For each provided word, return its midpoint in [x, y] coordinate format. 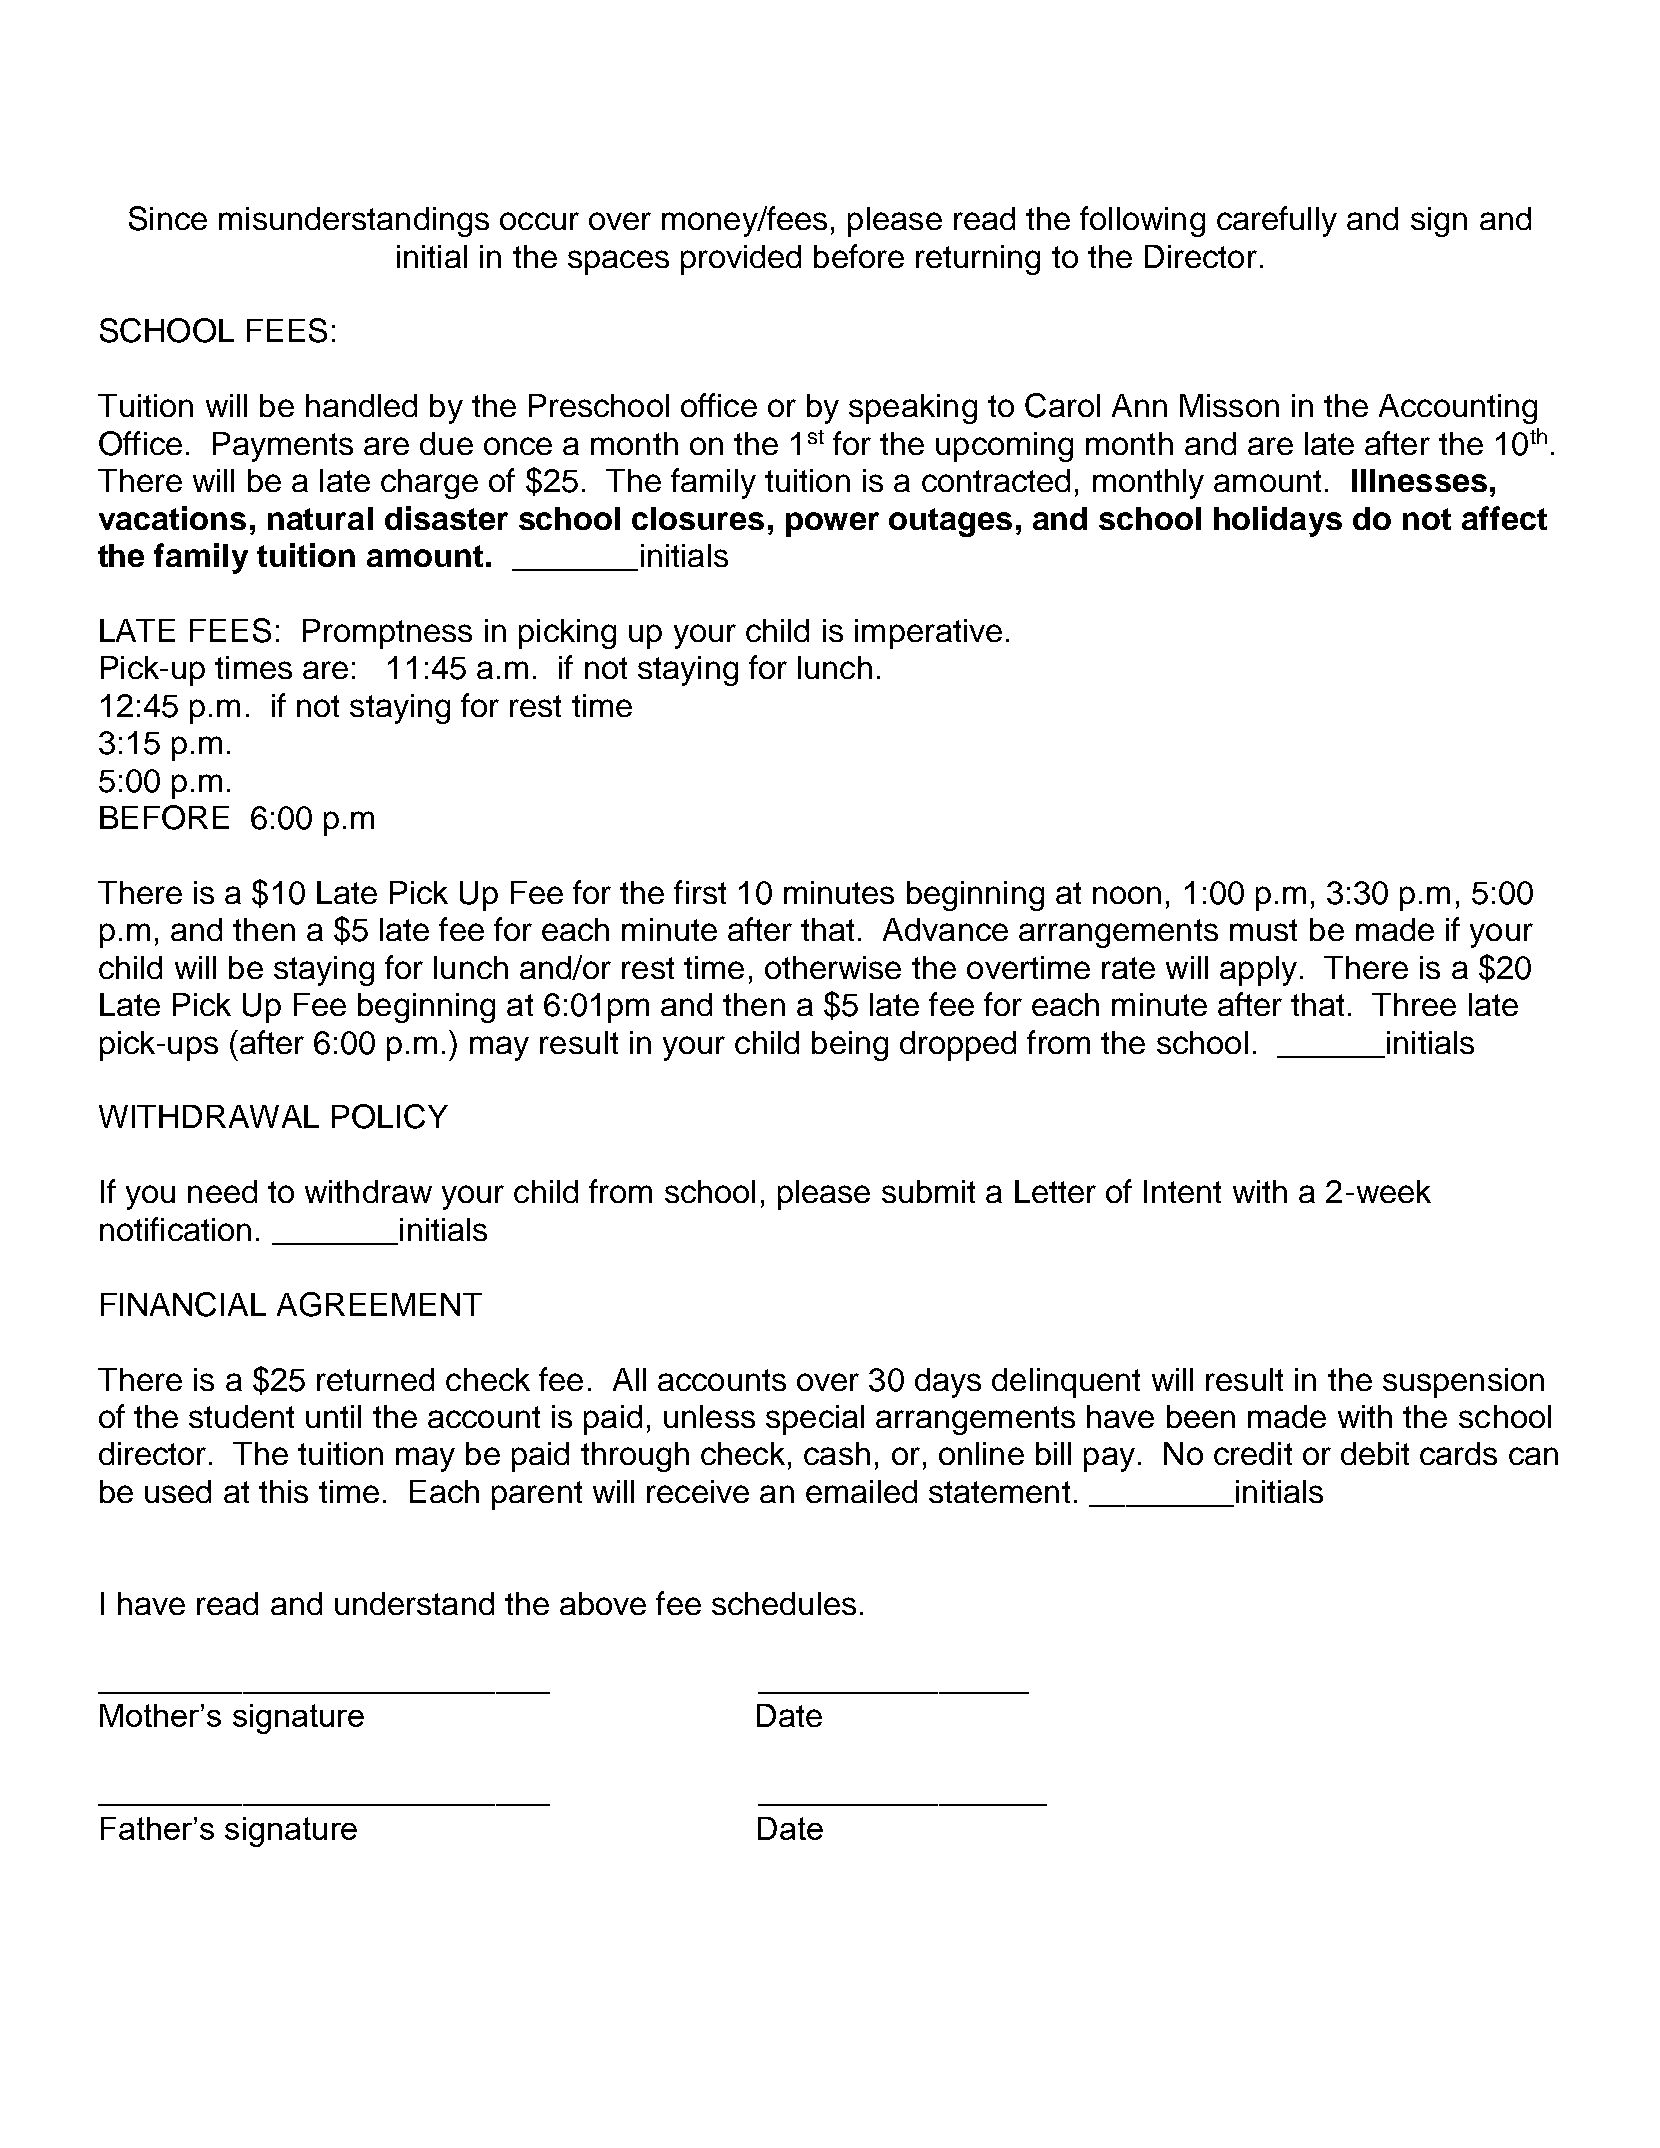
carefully [1277, 221]
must [1263, 930]
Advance [945, 929]
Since [168, 218]
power [832, 524]
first [700, 892]
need [222, 1191]
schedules [784, 1603]
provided [741, 260]
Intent [1182, 1191]
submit [928, 1191]
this [283, 1491]
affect [1504, 518]
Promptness [387, 634]
